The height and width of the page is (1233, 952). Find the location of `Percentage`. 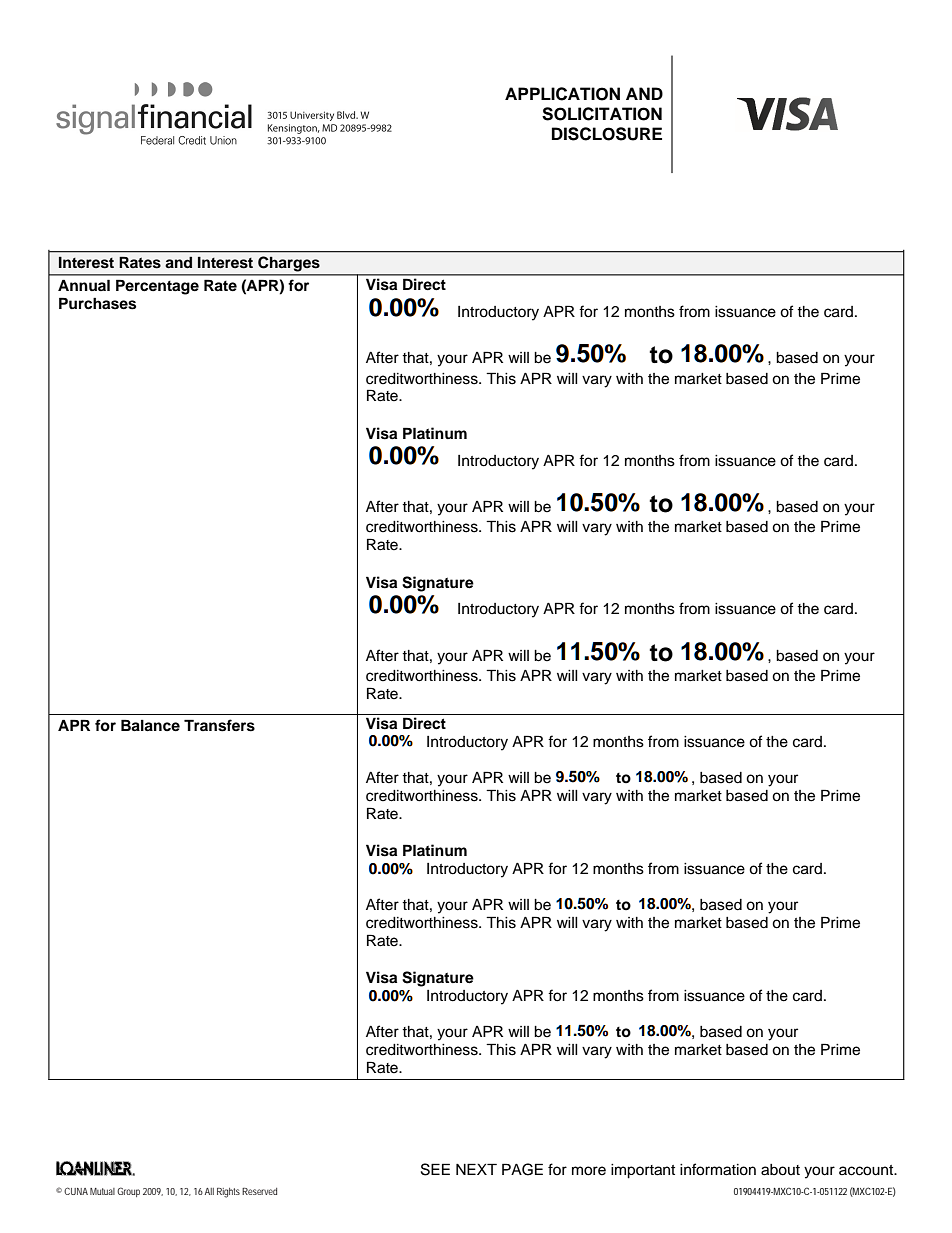

Percentage is located at coordinates (157, 287).
